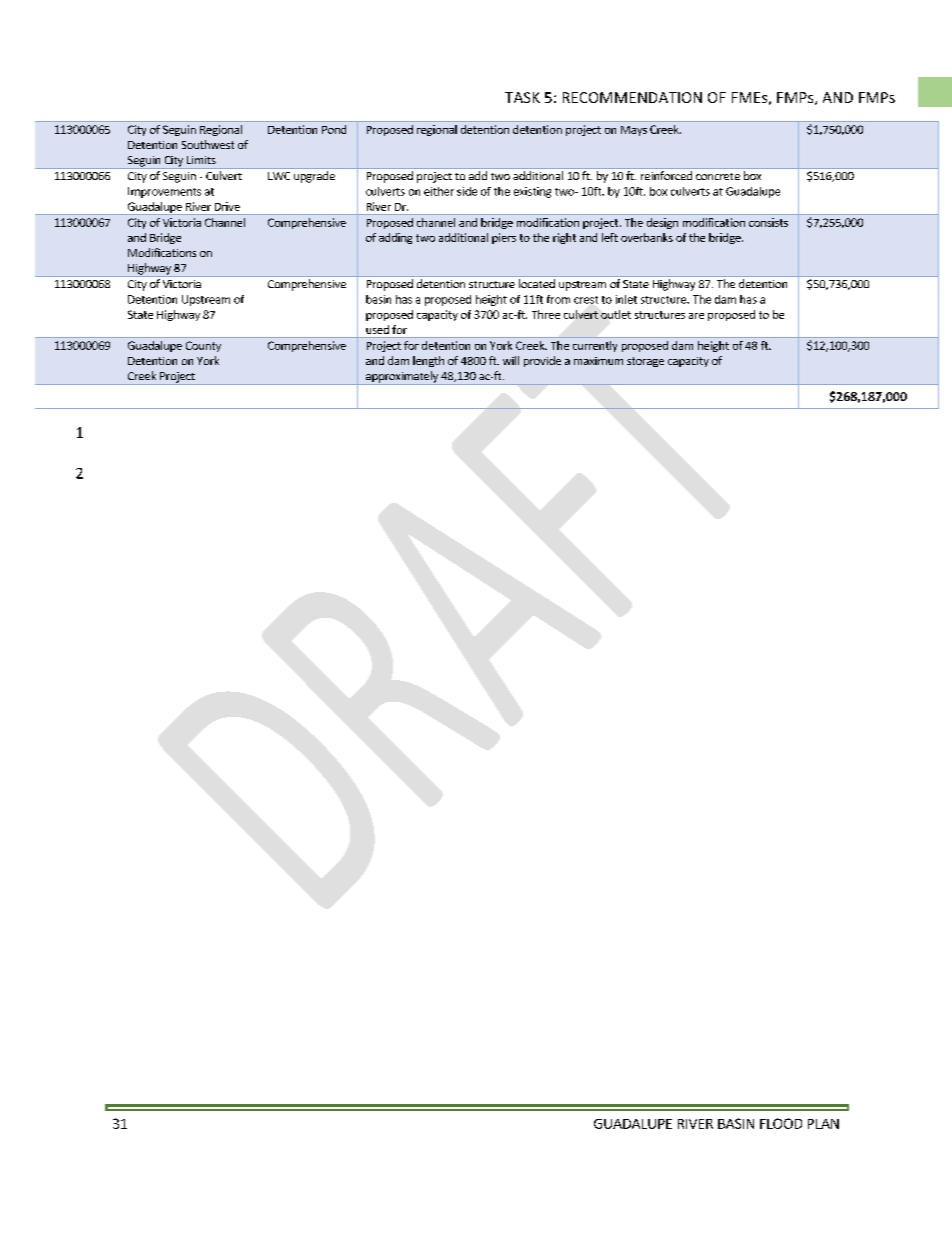 This screenshot has height=1233, width=952. What do you see at coordinates (401, 378) in the screenshot?
I see `approximately` at bounding box center [401, 378].
